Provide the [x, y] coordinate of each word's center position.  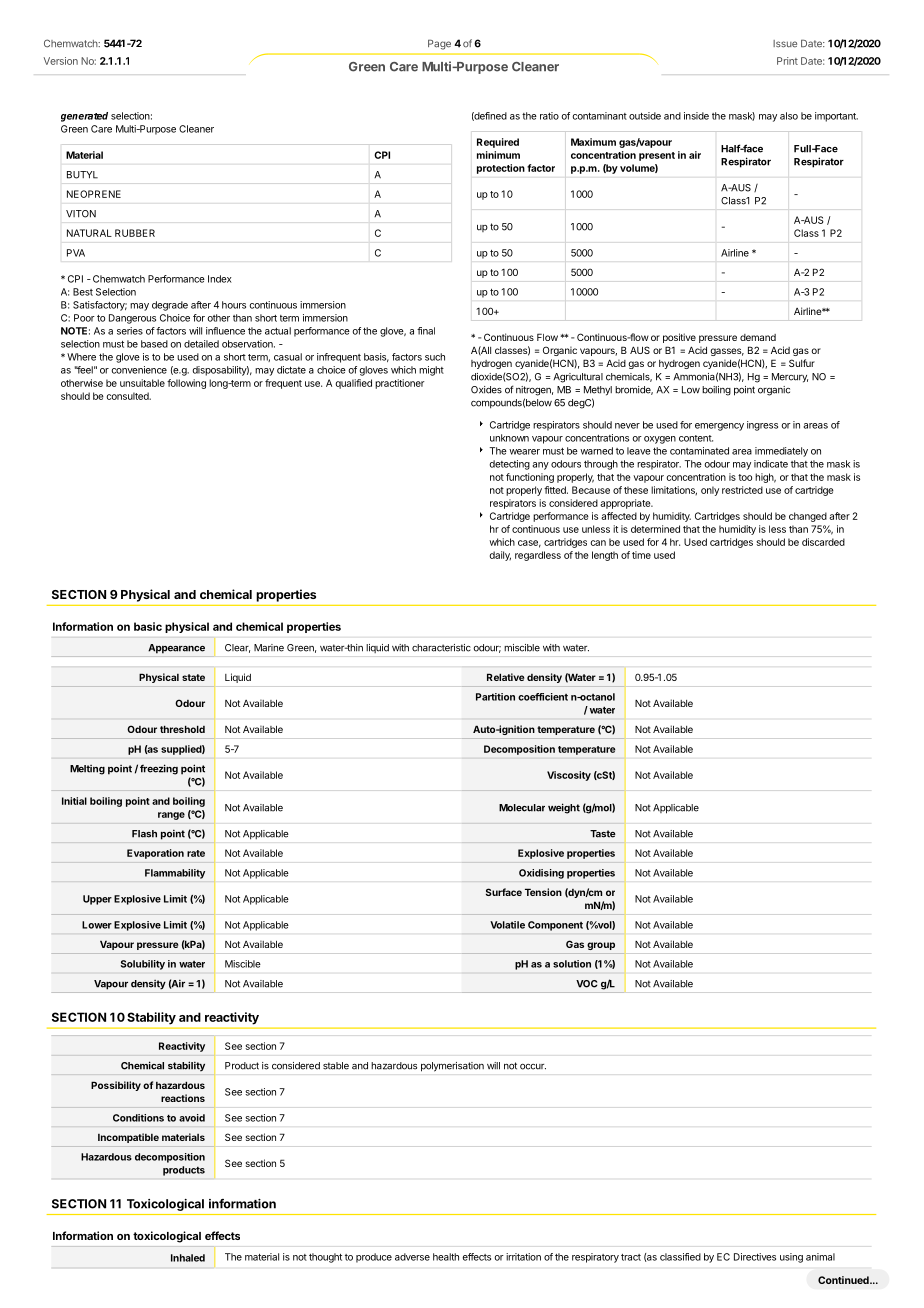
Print [787, 61]
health [446, 1257]
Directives [755, 1257]
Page [439, 44]
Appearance [176, 649]
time [641, 555]
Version [61, 61]
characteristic [441, 648]
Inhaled [188, 1258]
